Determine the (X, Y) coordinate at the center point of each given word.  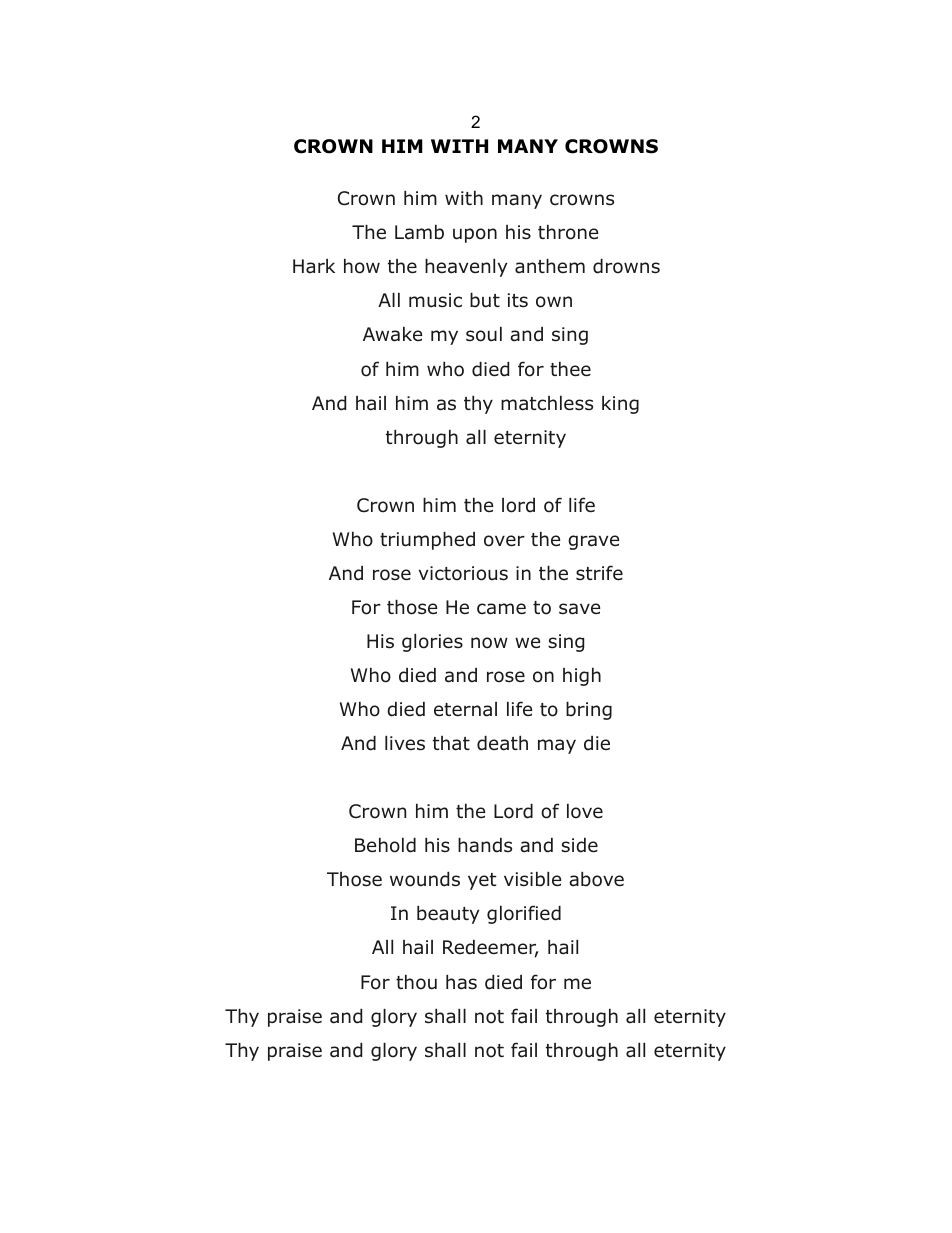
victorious (463, 573)
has (461, 982)
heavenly (466, 268)
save (579, 609)
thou (416, 982)
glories (432, 643)
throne (568, 232)
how (362, 266)
